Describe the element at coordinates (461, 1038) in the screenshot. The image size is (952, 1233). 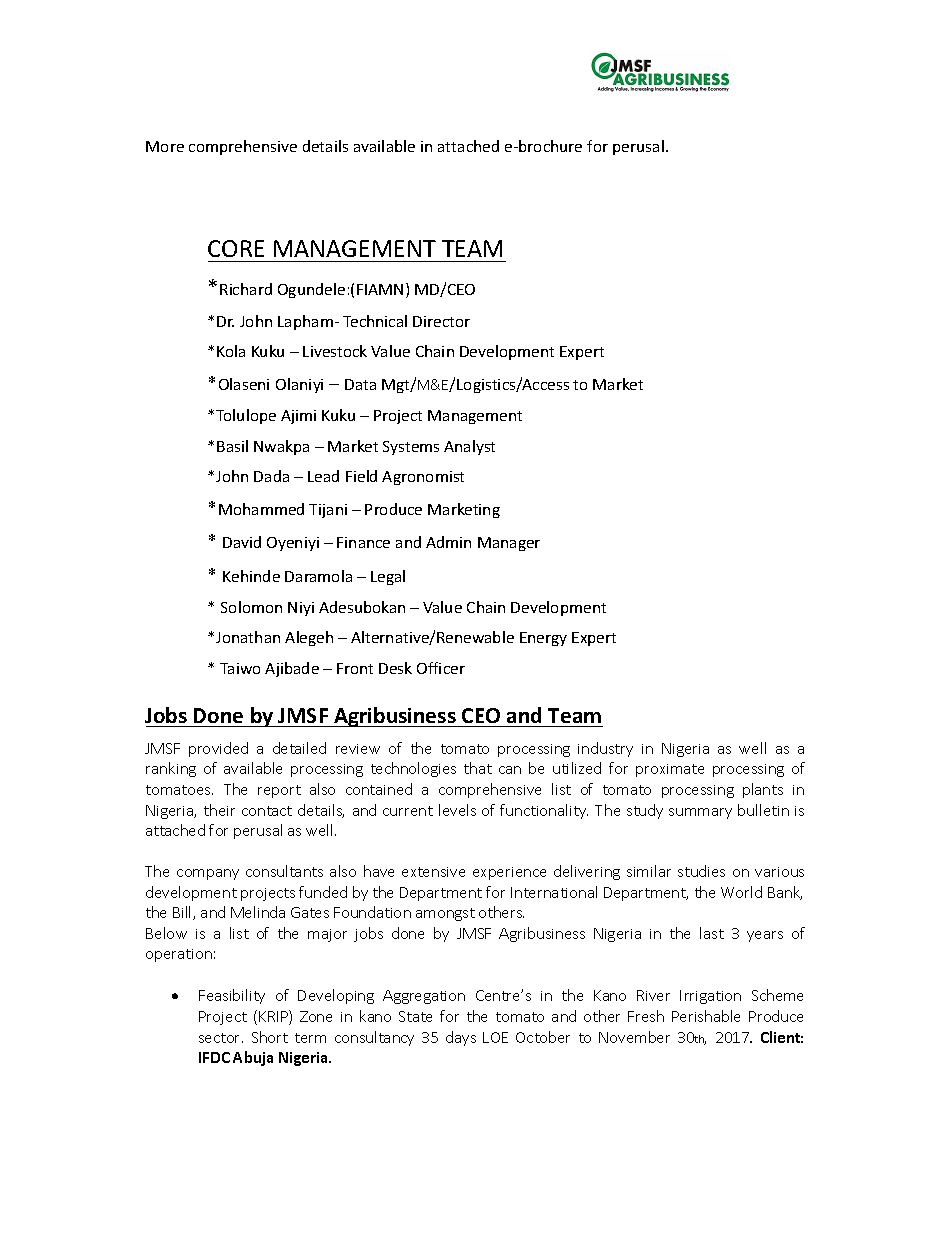
I see `days` at that location.
